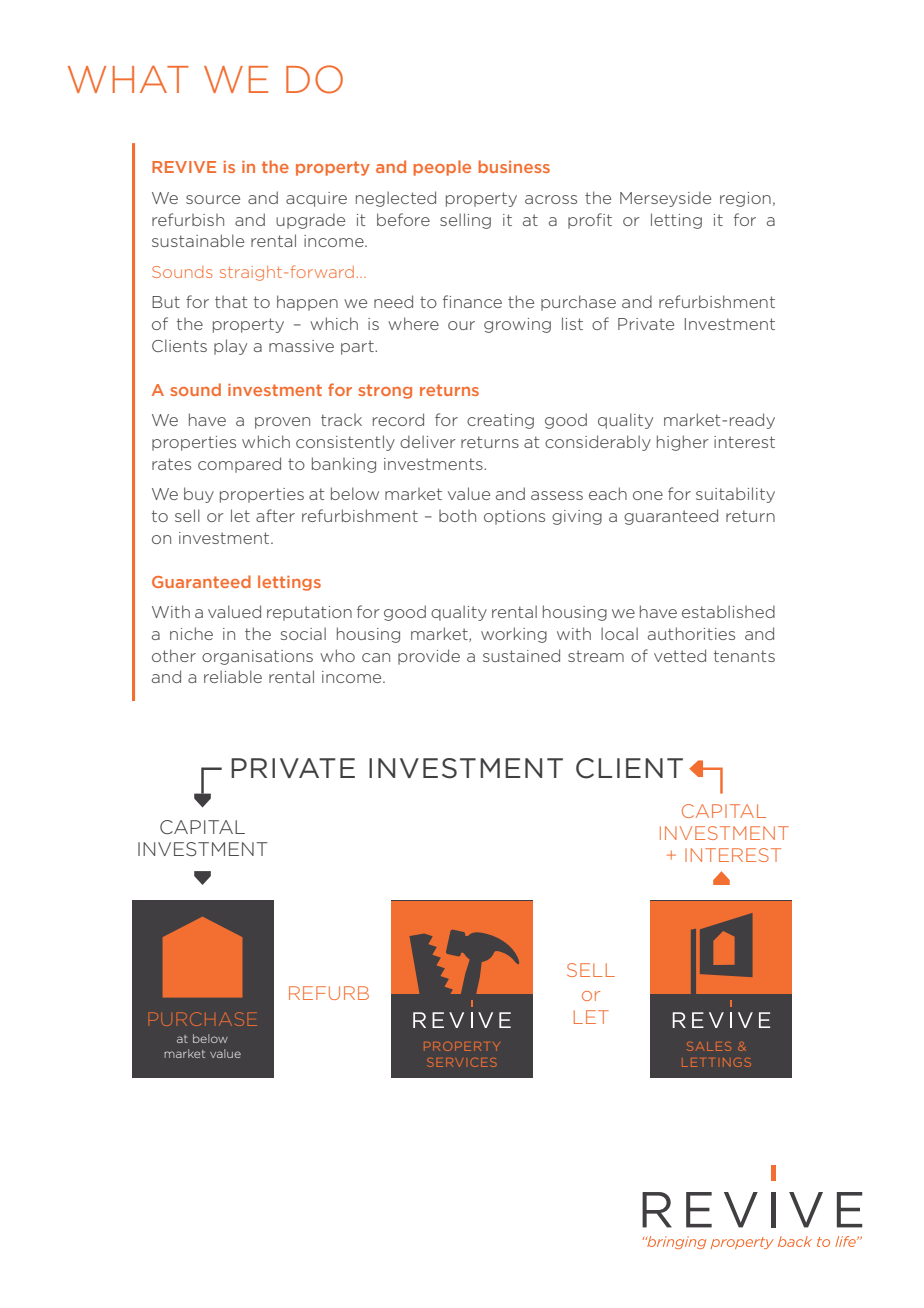  Describe the element at coordinates (184, 167) in the screenshot. I see `REVIVE` at that location.
